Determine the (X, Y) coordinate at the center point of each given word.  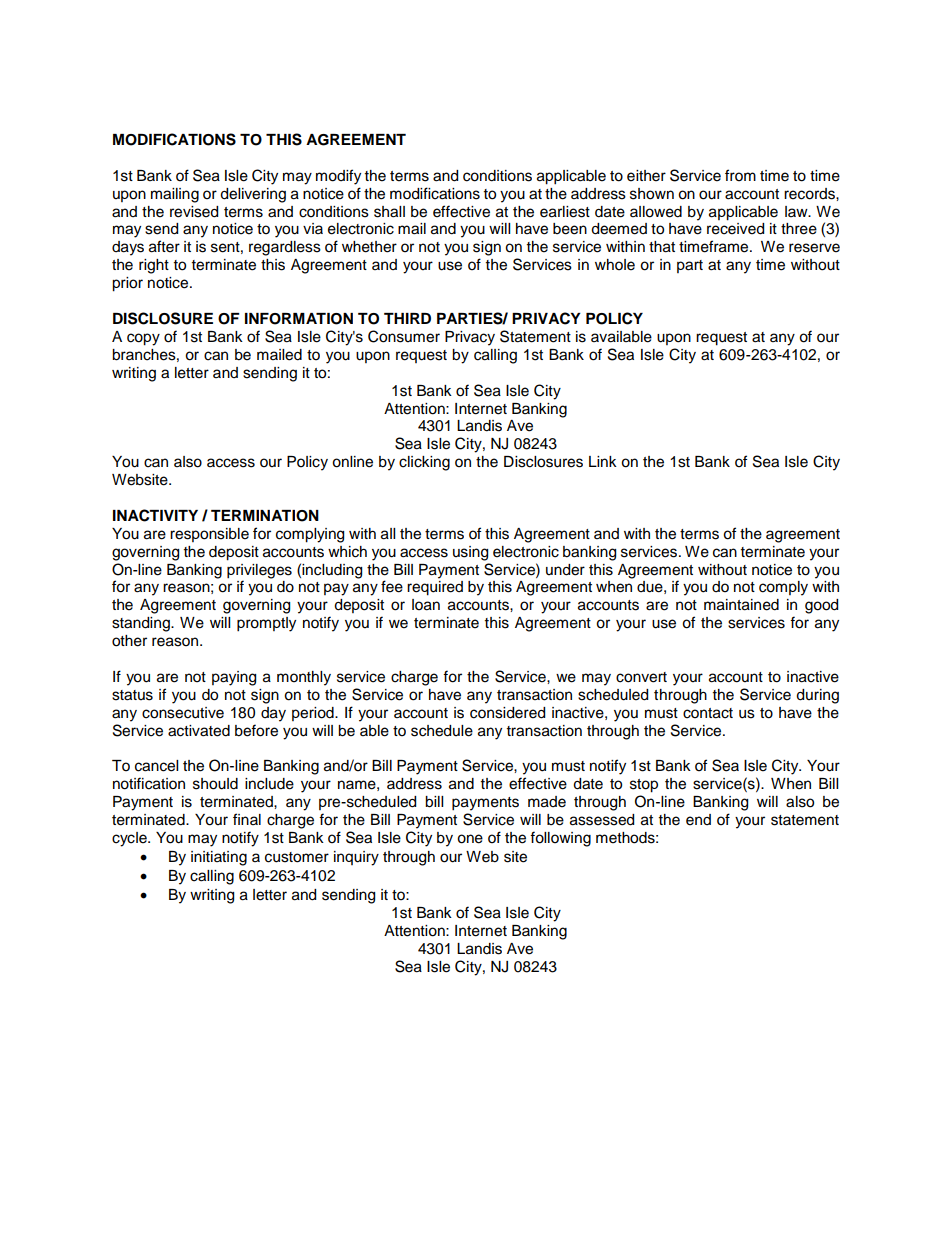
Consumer (404, 336)
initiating (219, 858)
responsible (209, 535)
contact (708, 713)
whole (615, 265)
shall (389, 212)
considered (507, 713)
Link (603, 461)
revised (194, 212)
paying (234, 678)
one (470, 839)
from (740, 175)
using (470, 553)
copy (143, 339)
